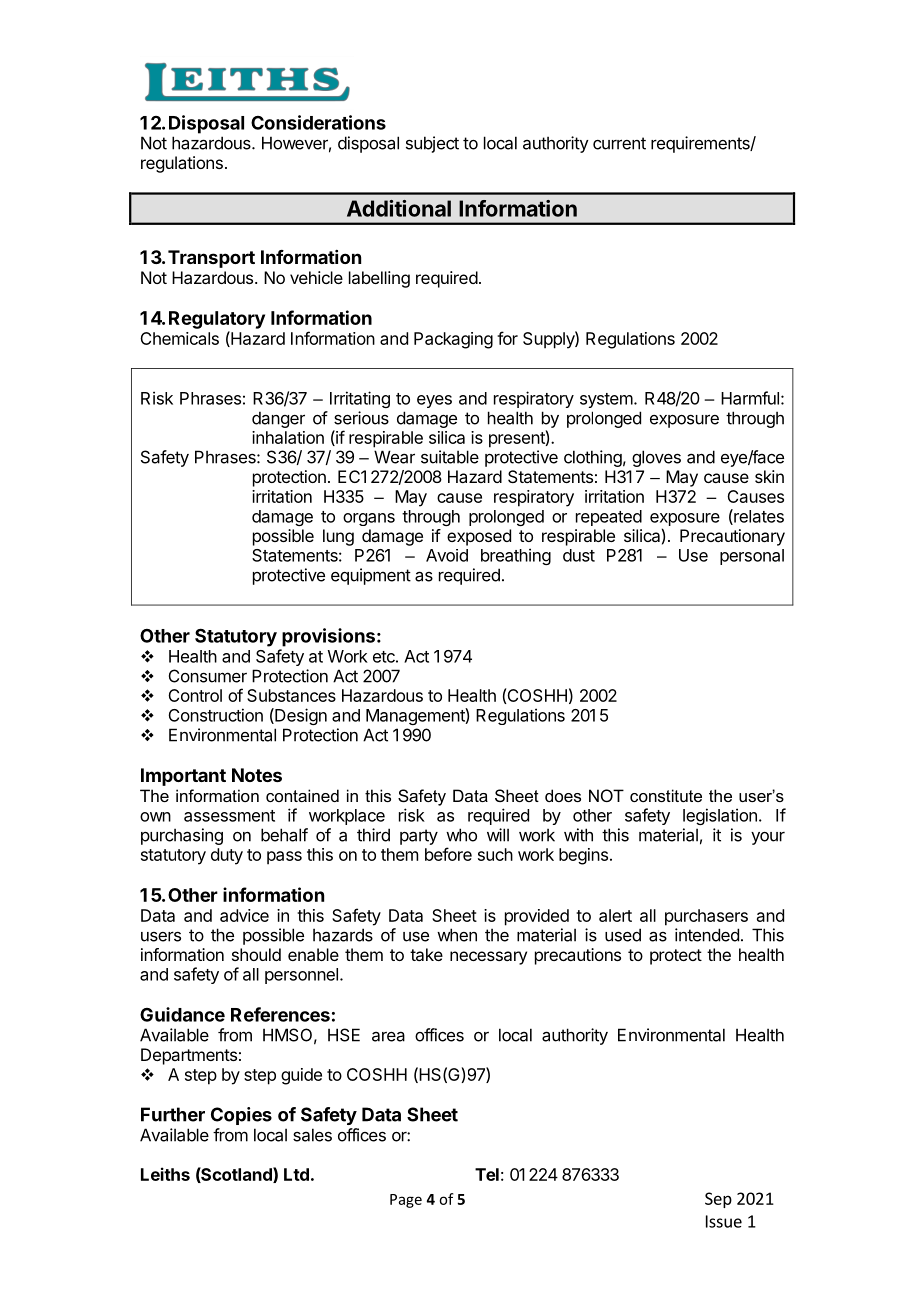 This page has width=924, height=1308. What do you see at coordinates (318, 122) in the page?
I see `Considerations` at bounding box center [318, 122].
